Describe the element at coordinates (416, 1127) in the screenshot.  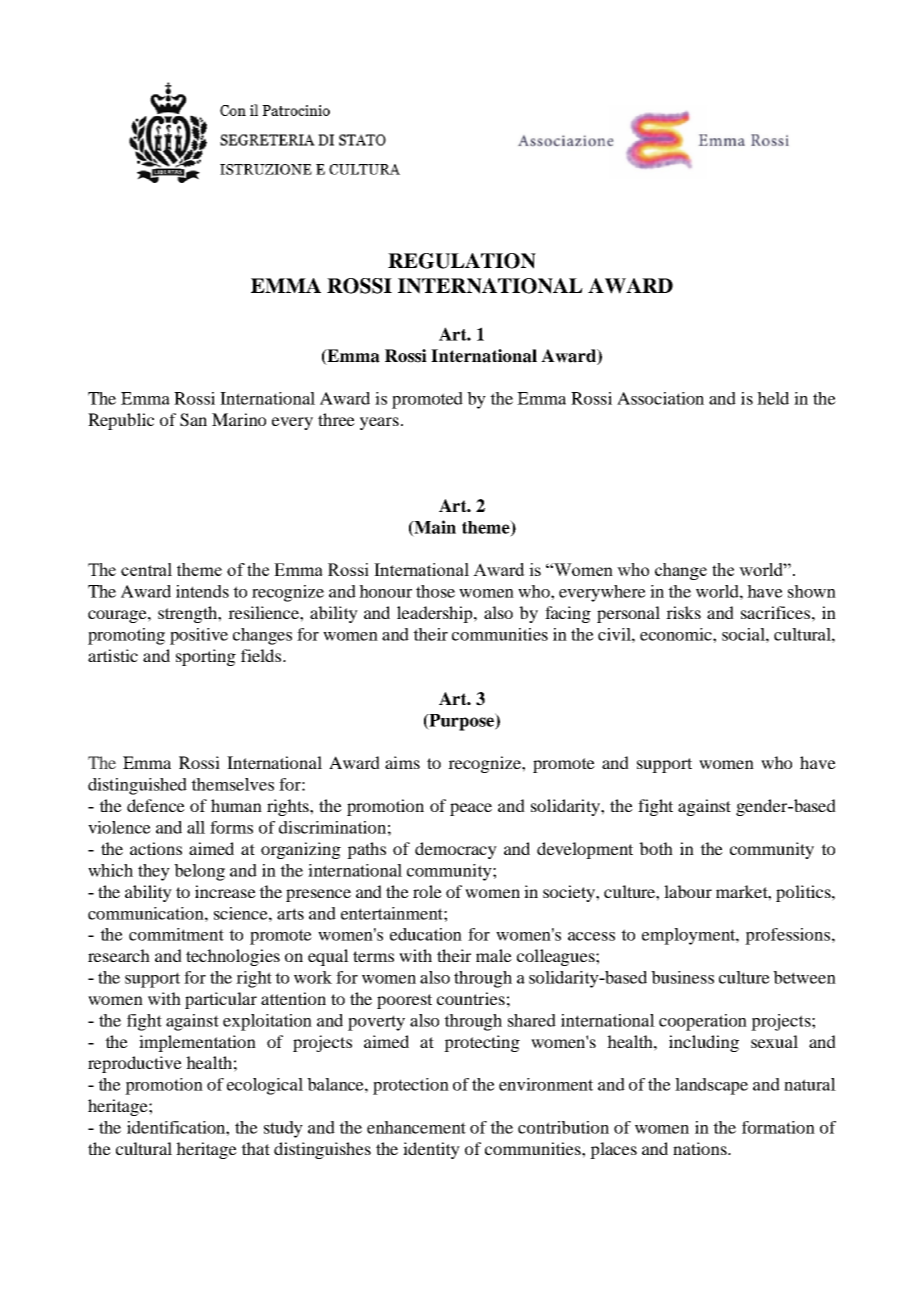
I see `enhancement` at that location.
